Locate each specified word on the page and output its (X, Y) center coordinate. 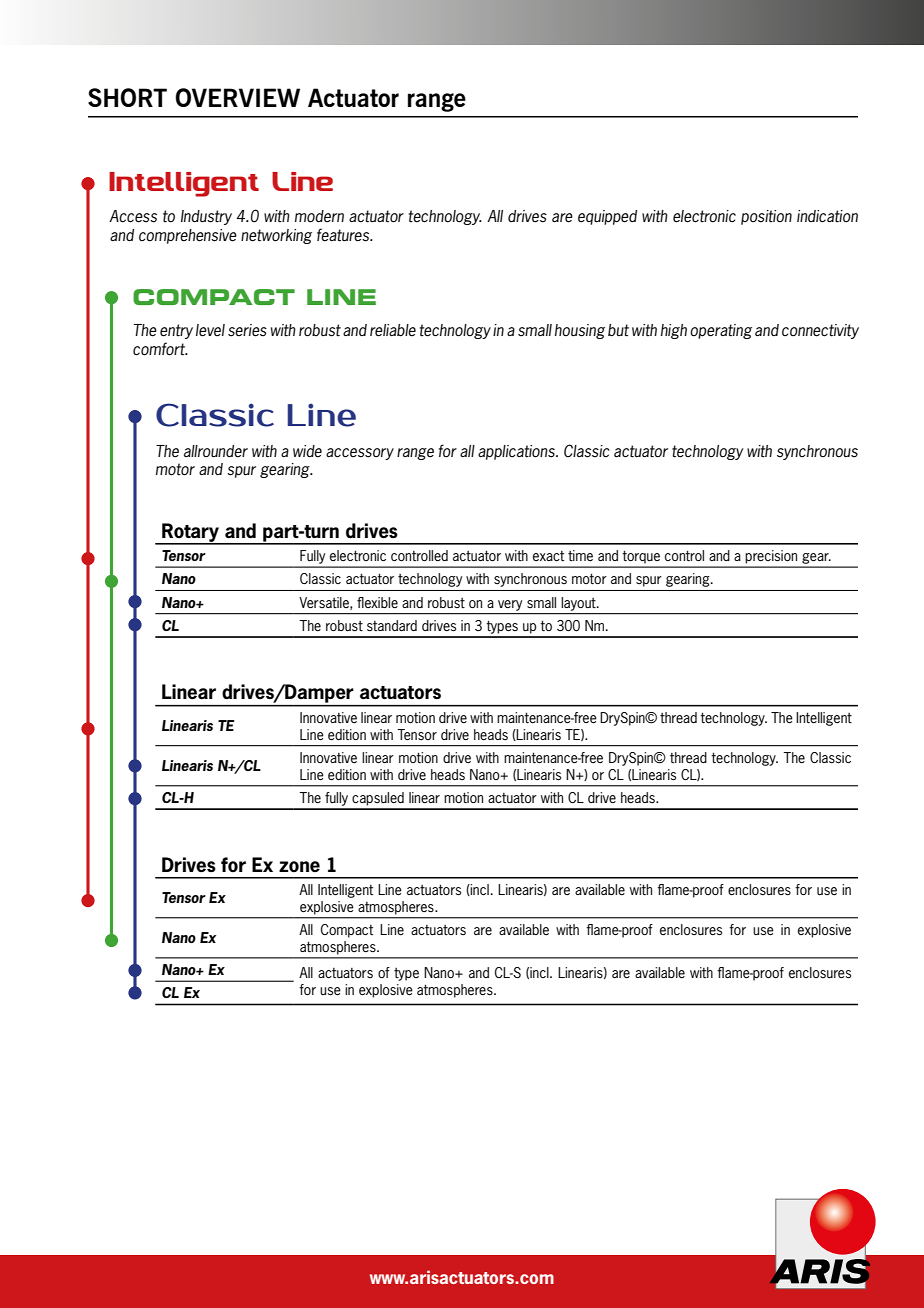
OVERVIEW (237, 97)
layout (580, 604)
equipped (607, 217)
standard (392, 625)
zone (299, 866)
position (766, 217)
